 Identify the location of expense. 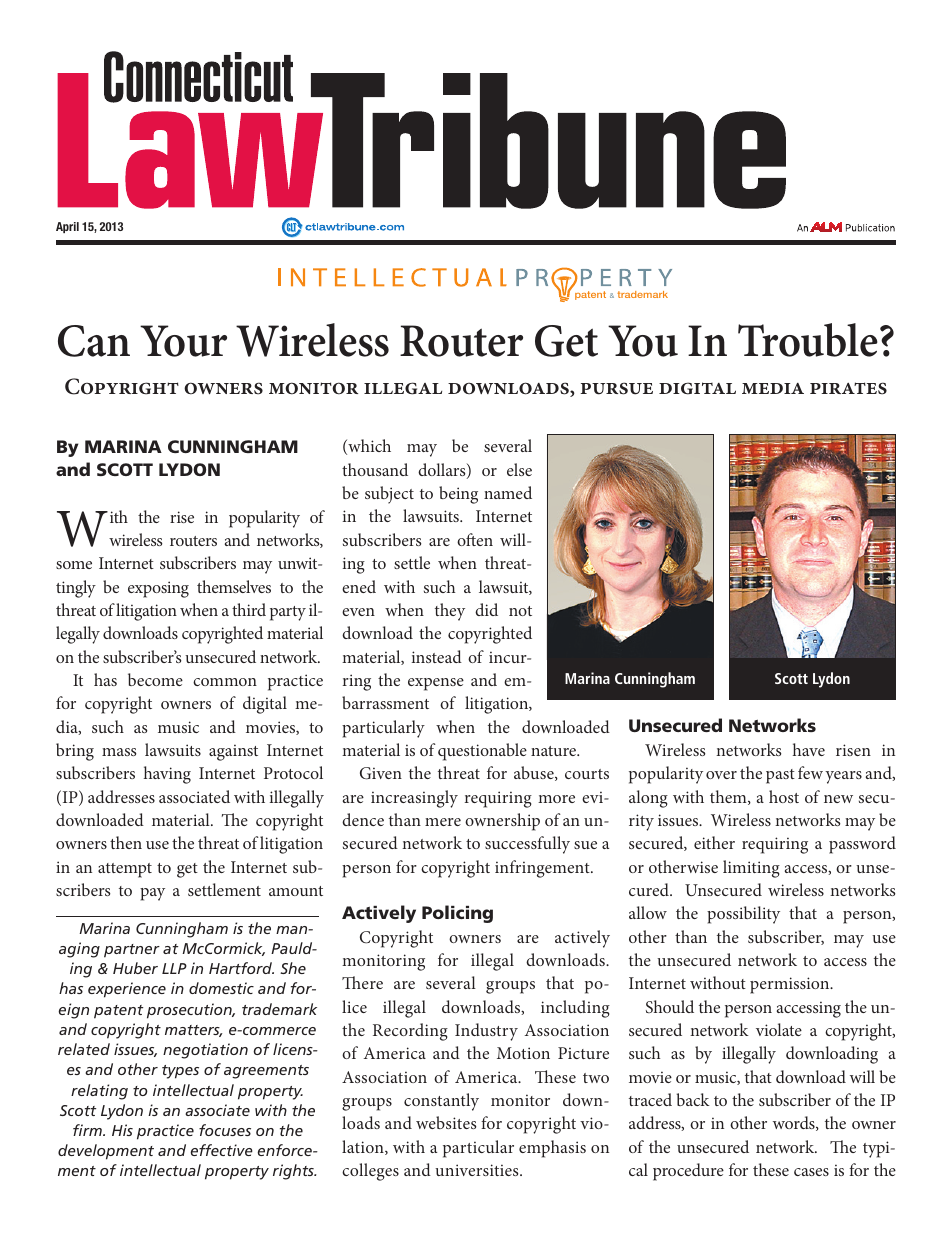
(436, 684).
